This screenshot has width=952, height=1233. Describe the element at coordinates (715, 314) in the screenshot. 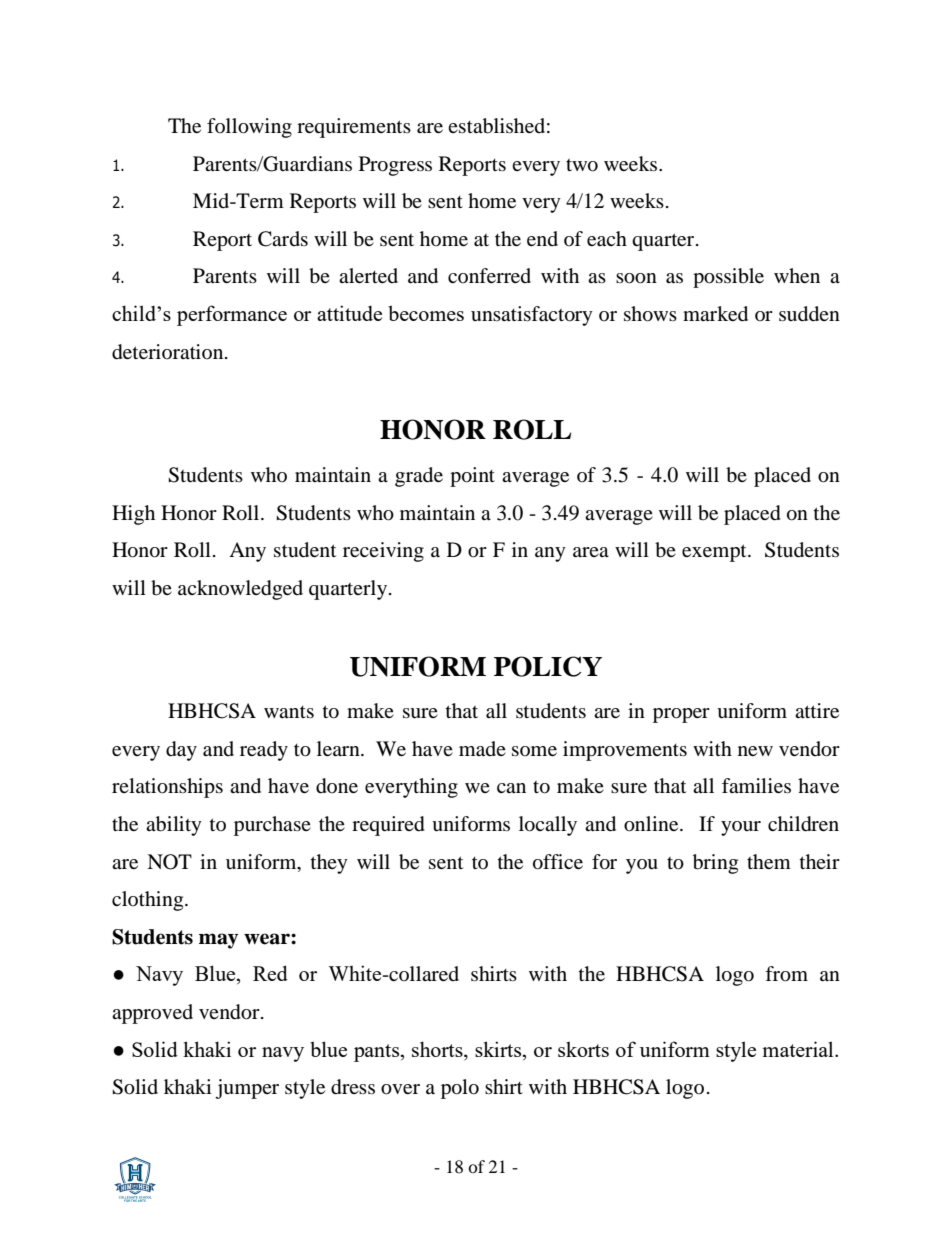

I see `marked` at that location.
